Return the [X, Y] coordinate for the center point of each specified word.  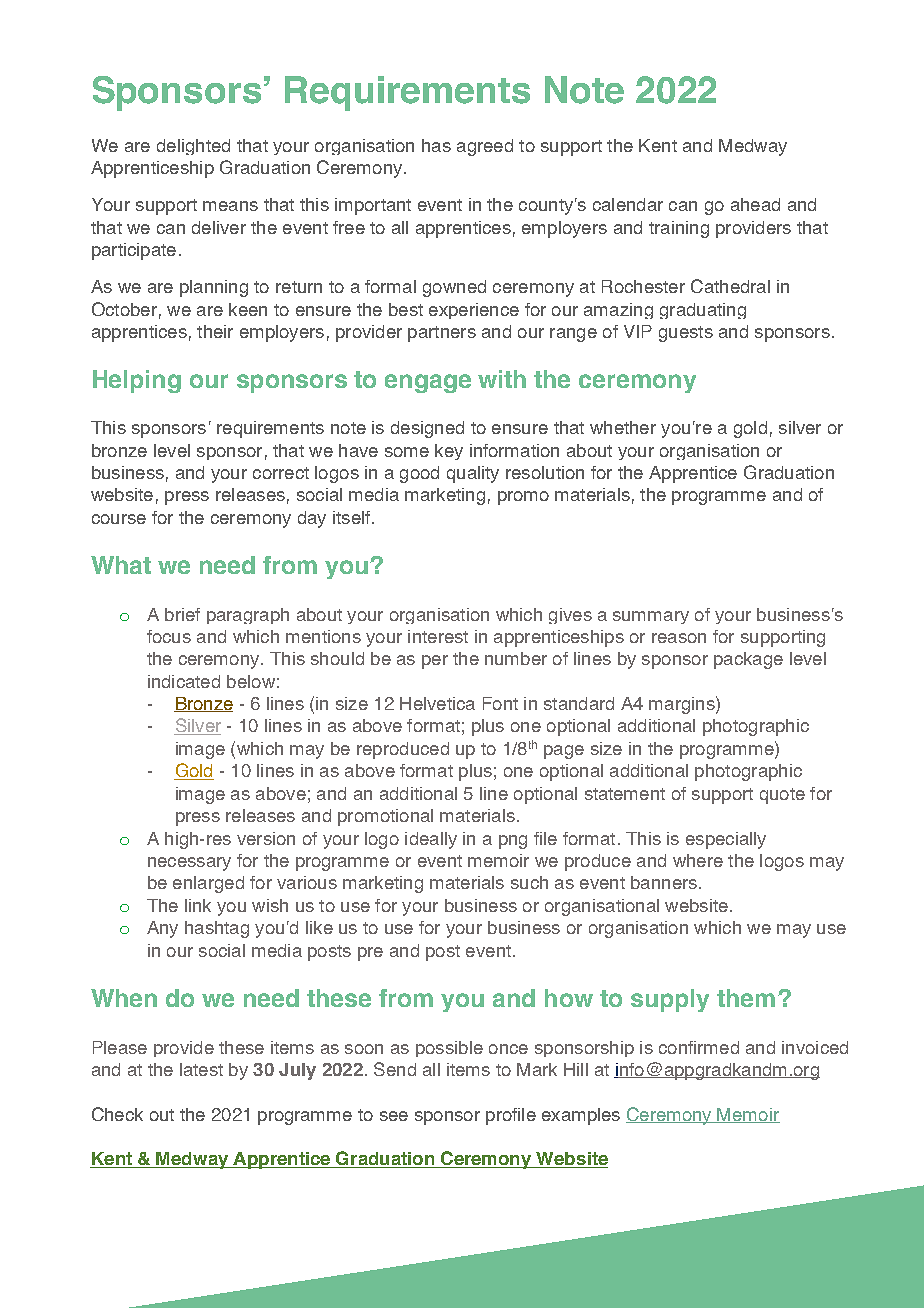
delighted [193, 147]
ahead [755, 204]
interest [438, 636]
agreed [485, 147]
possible [449, 1049]
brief [182, 614]
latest [201, 1069]
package [748, 660]
